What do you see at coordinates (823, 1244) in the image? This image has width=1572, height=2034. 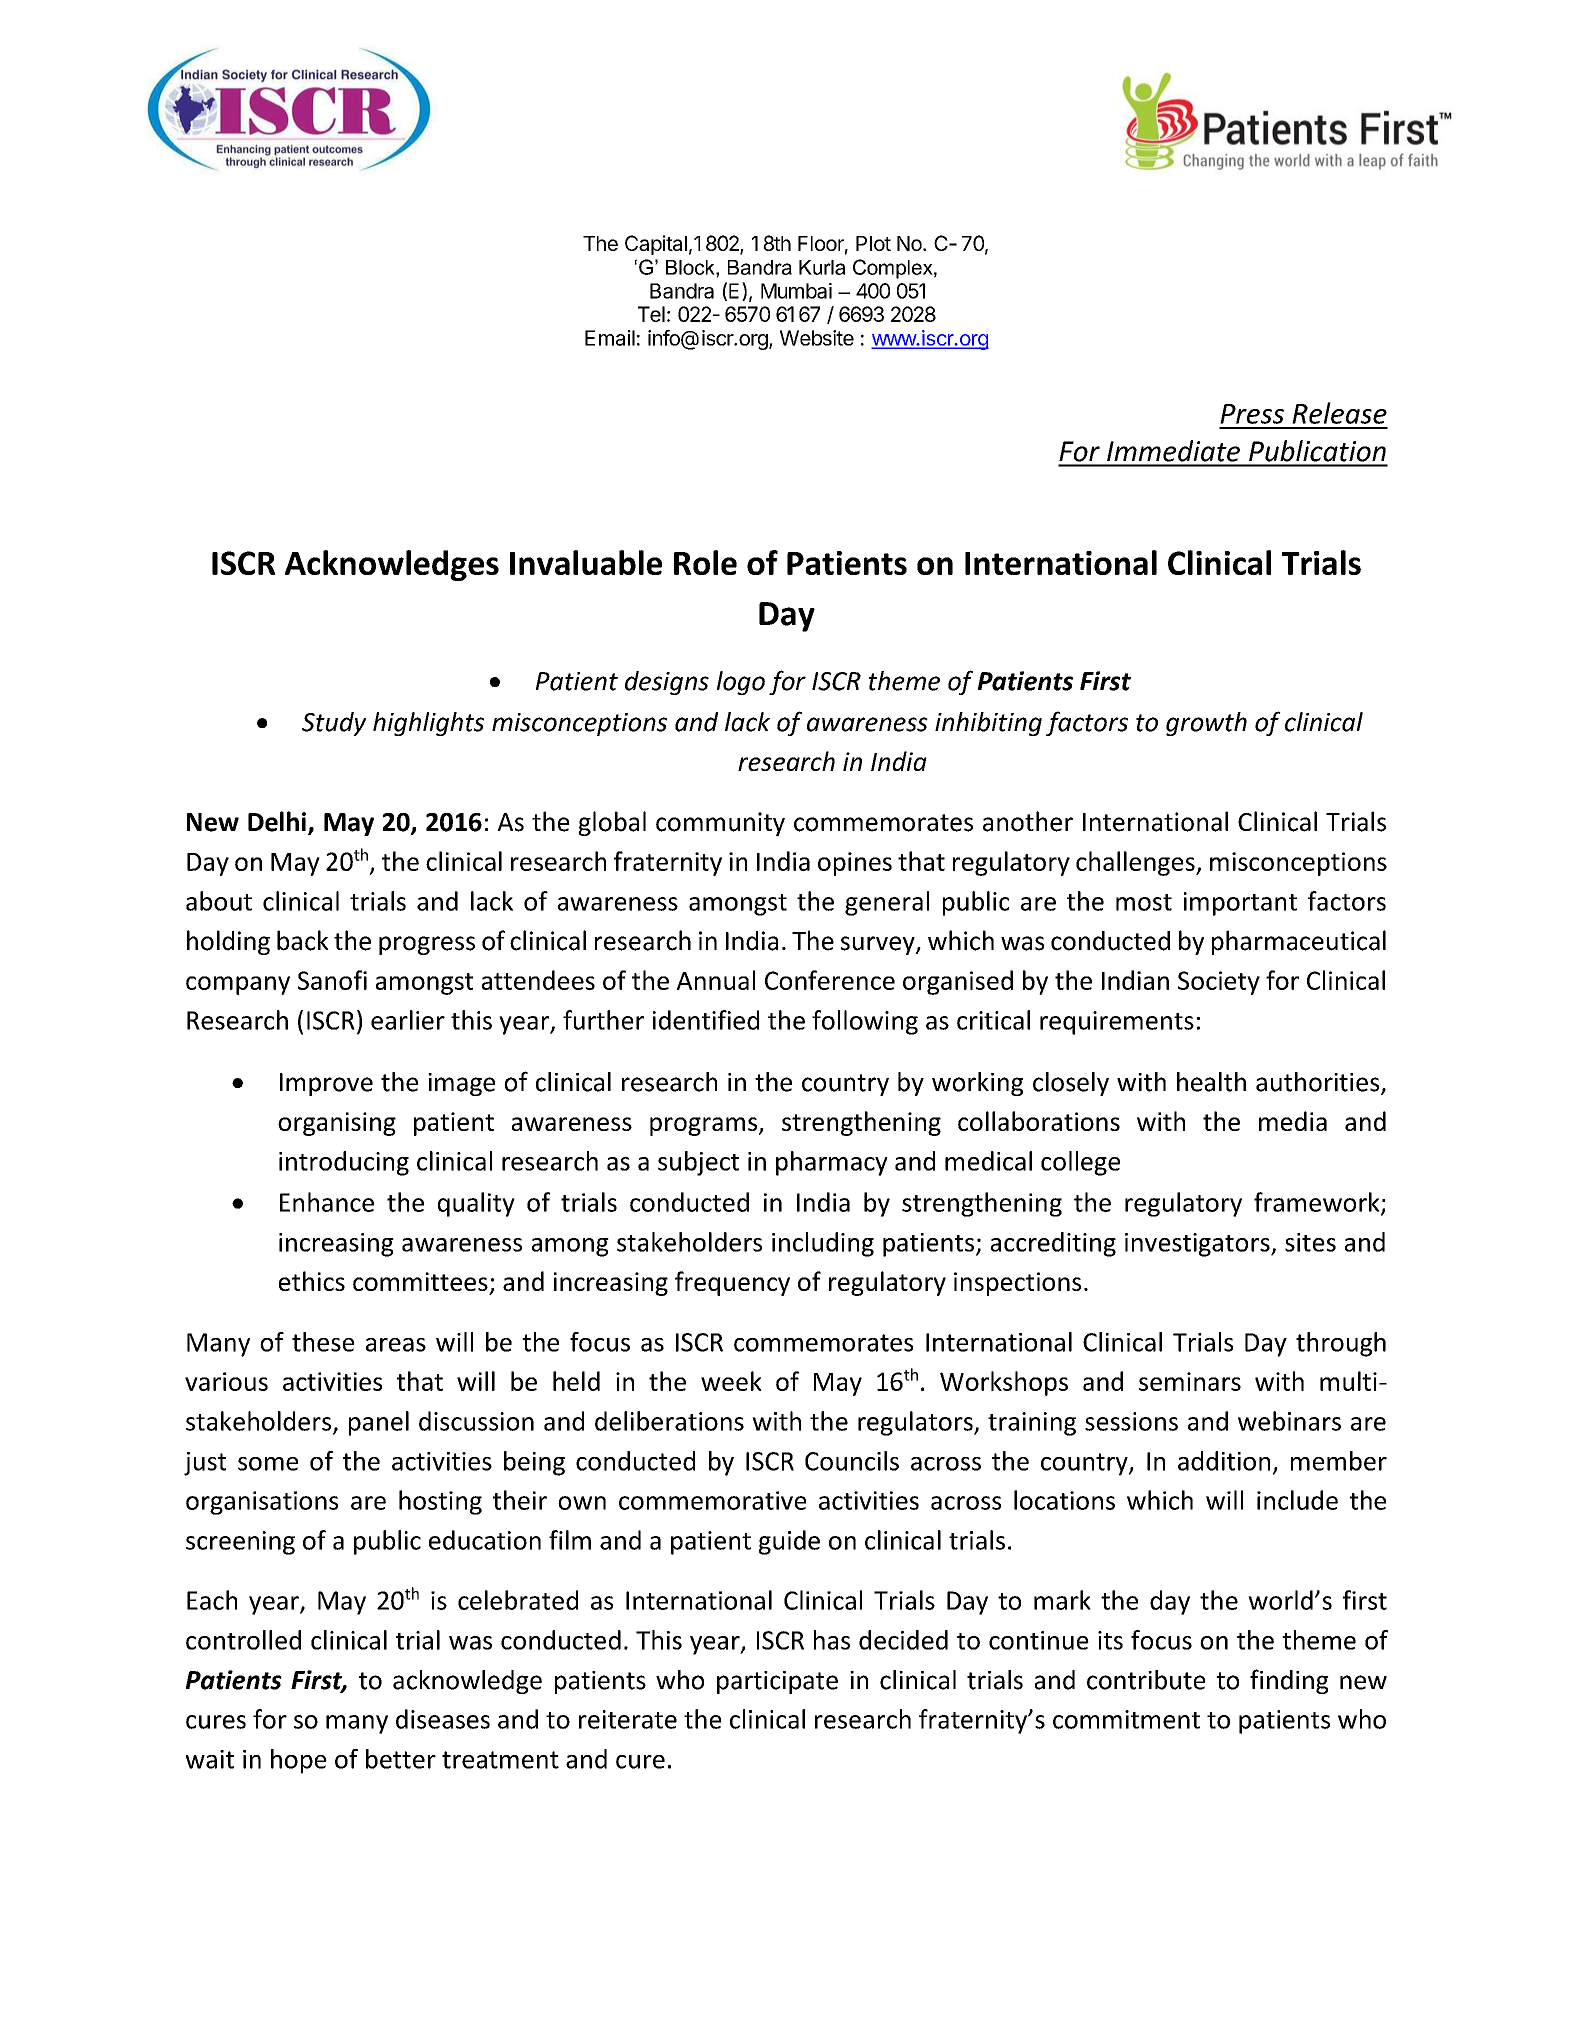 I see `including` at bounding box center [823, 1244].
